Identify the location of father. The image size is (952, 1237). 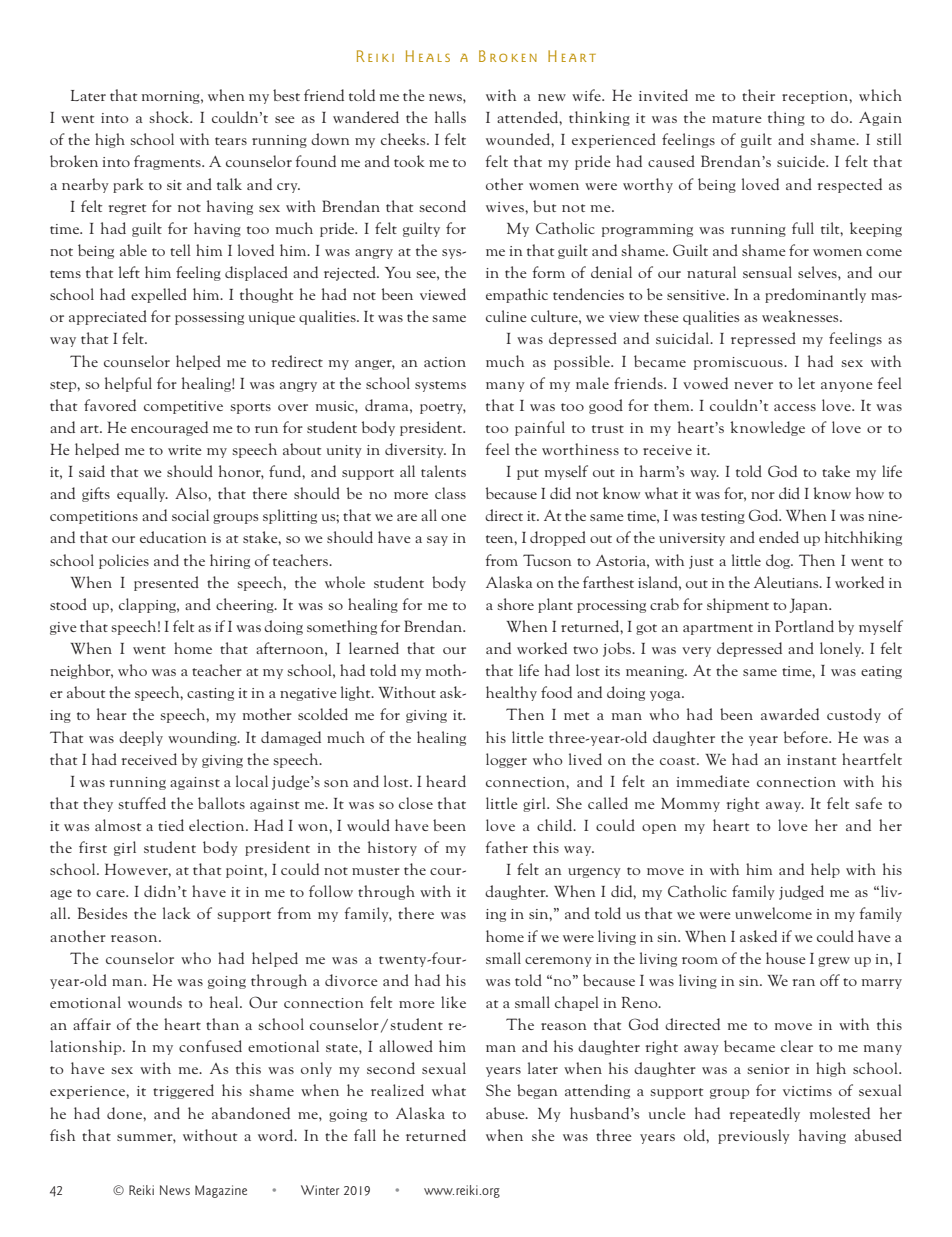
(507, 847).
